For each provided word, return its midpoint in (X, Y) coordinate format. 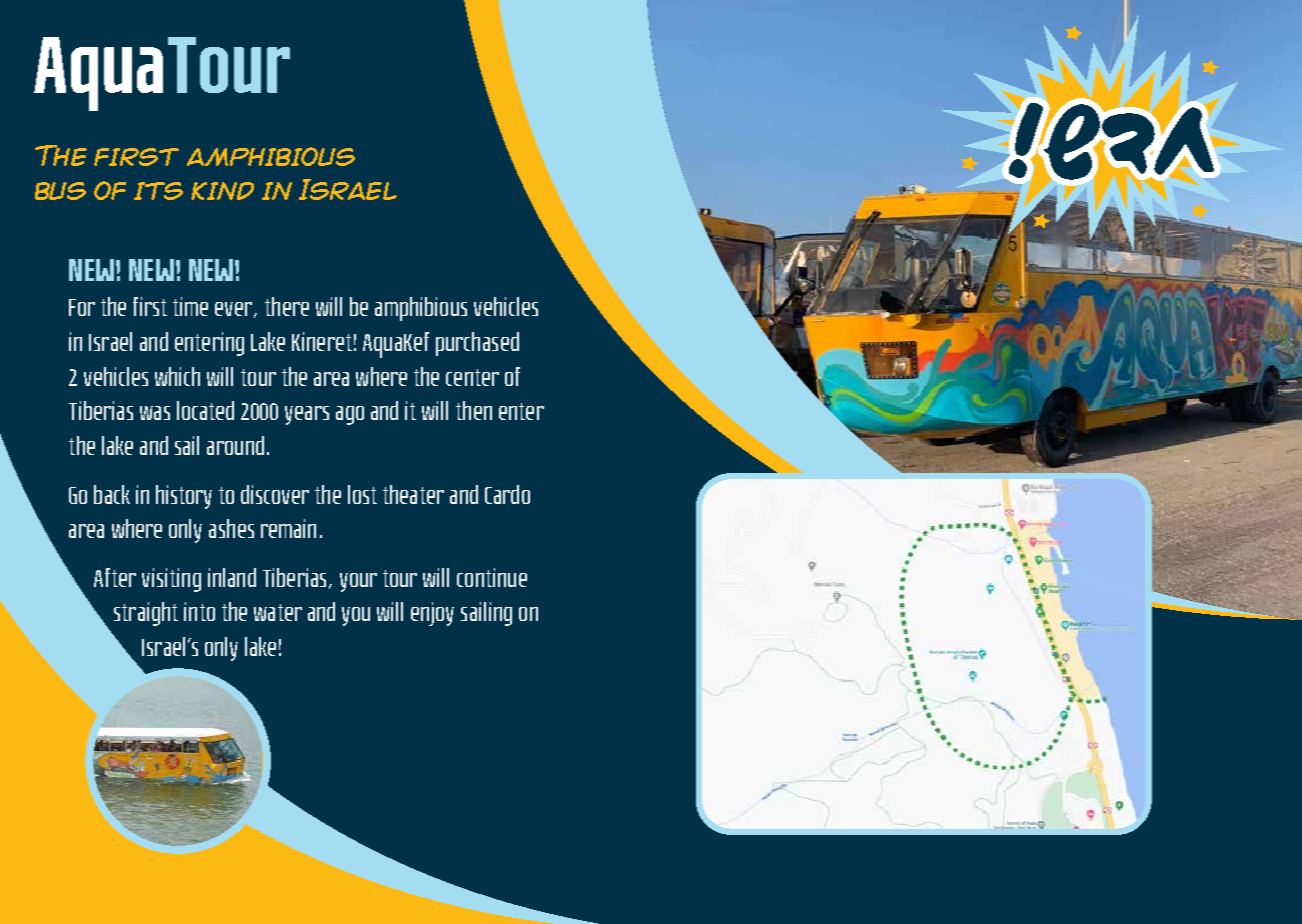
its (158, 191)
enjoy (432, 614)
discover (275, 494)
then (474, 410)
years (307, 415)
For (82, 307)
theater (413, 494)
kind (222, 191)
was (155, 413)
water (278, 612)
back (112, 494)
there (287, 306)
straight (146, 614)
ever (235, 310)
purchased (477, 344)
